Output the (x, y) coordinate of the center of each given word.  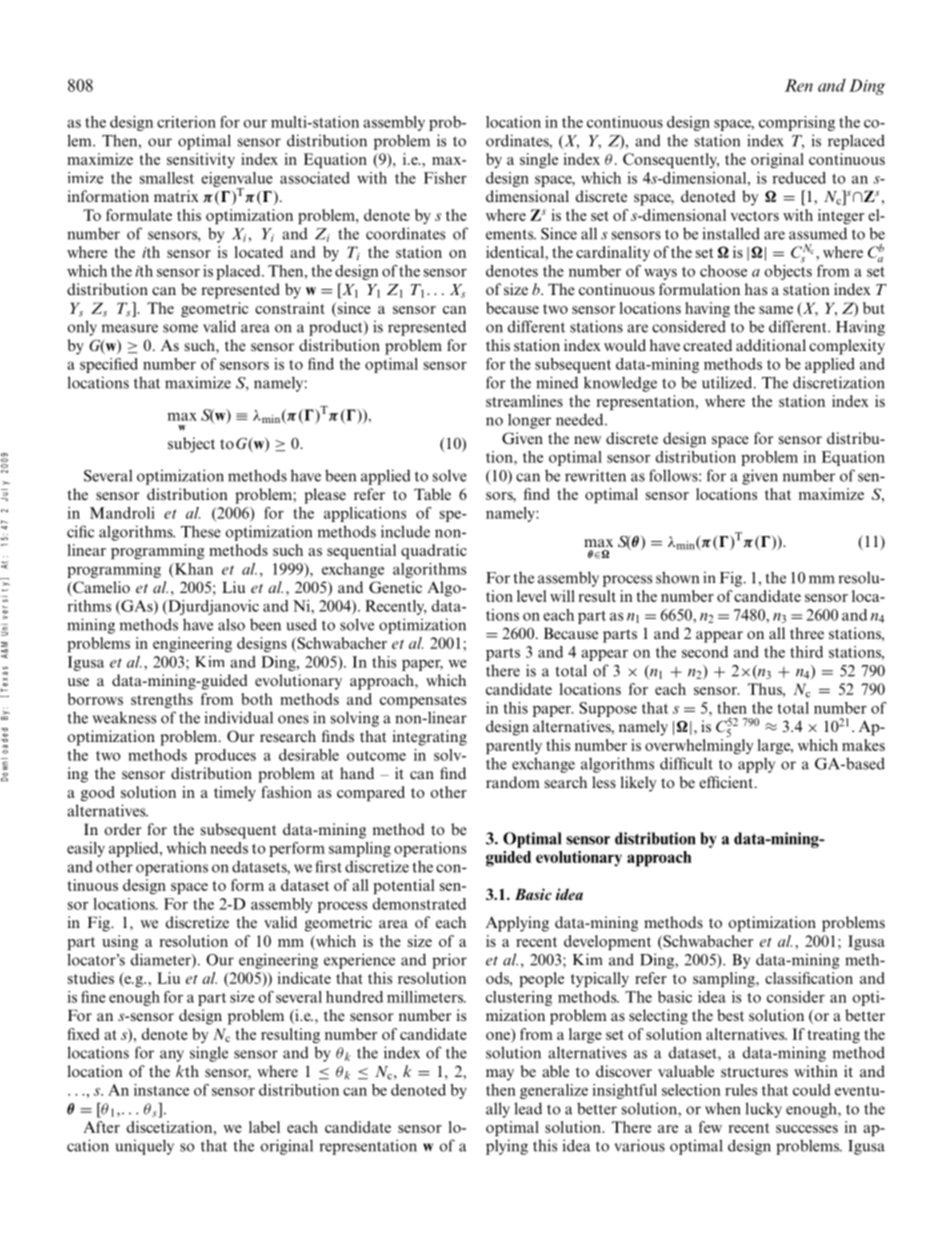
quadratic (434, 551)
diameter (162, 960)
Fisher (445, 178)
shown (677, 577)
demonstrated (419, 904)
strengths (162, 700)
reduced (799, 178)
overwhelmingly (699, 745)
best (730, 1015)
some (180, 328)
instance (161, 1090)
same (776, 310)
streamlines (524, 401)
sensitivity (201, 160)
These (201, 531)
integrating (429, 738)
